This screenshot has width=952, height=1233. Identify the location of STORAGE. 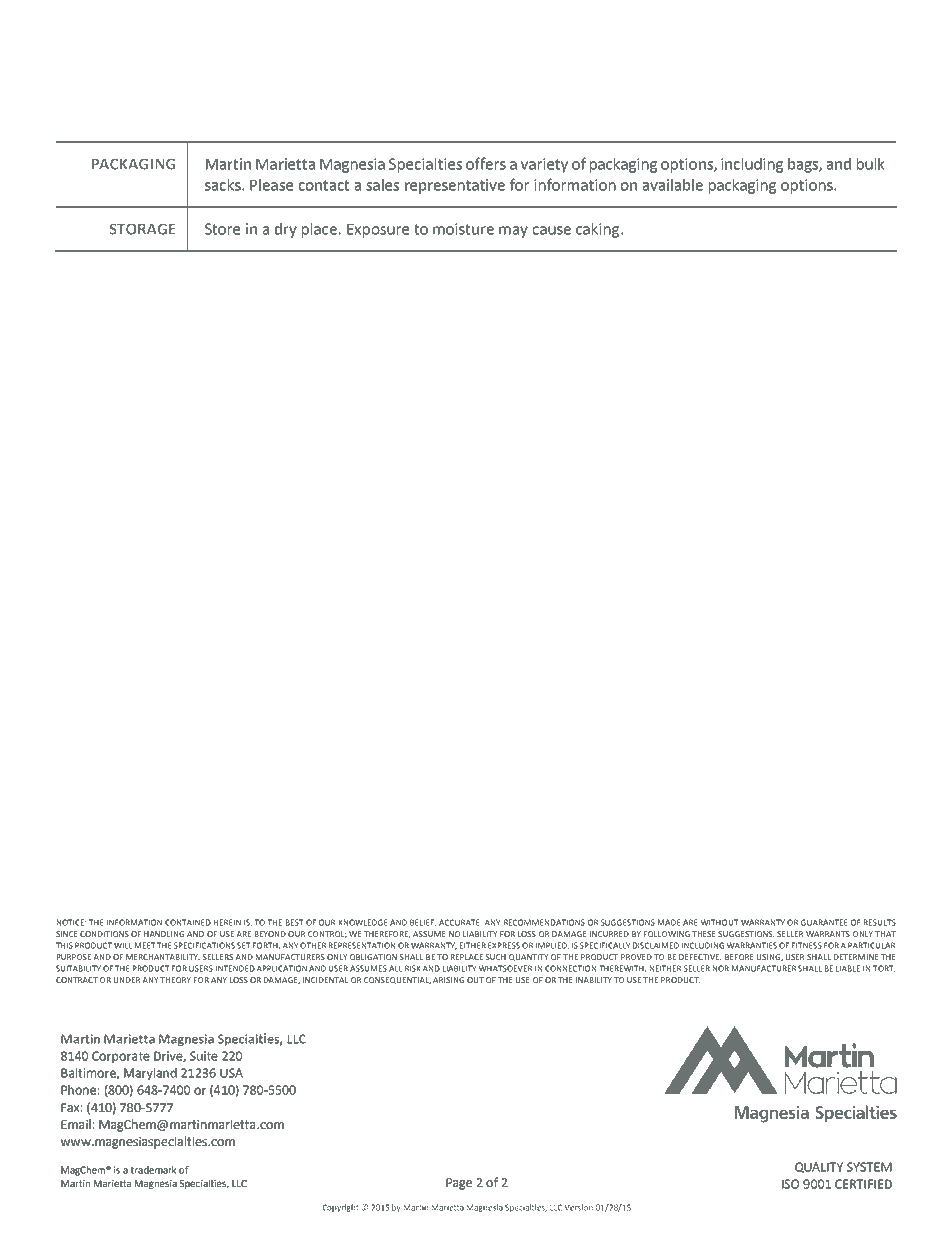
(142, 229).
